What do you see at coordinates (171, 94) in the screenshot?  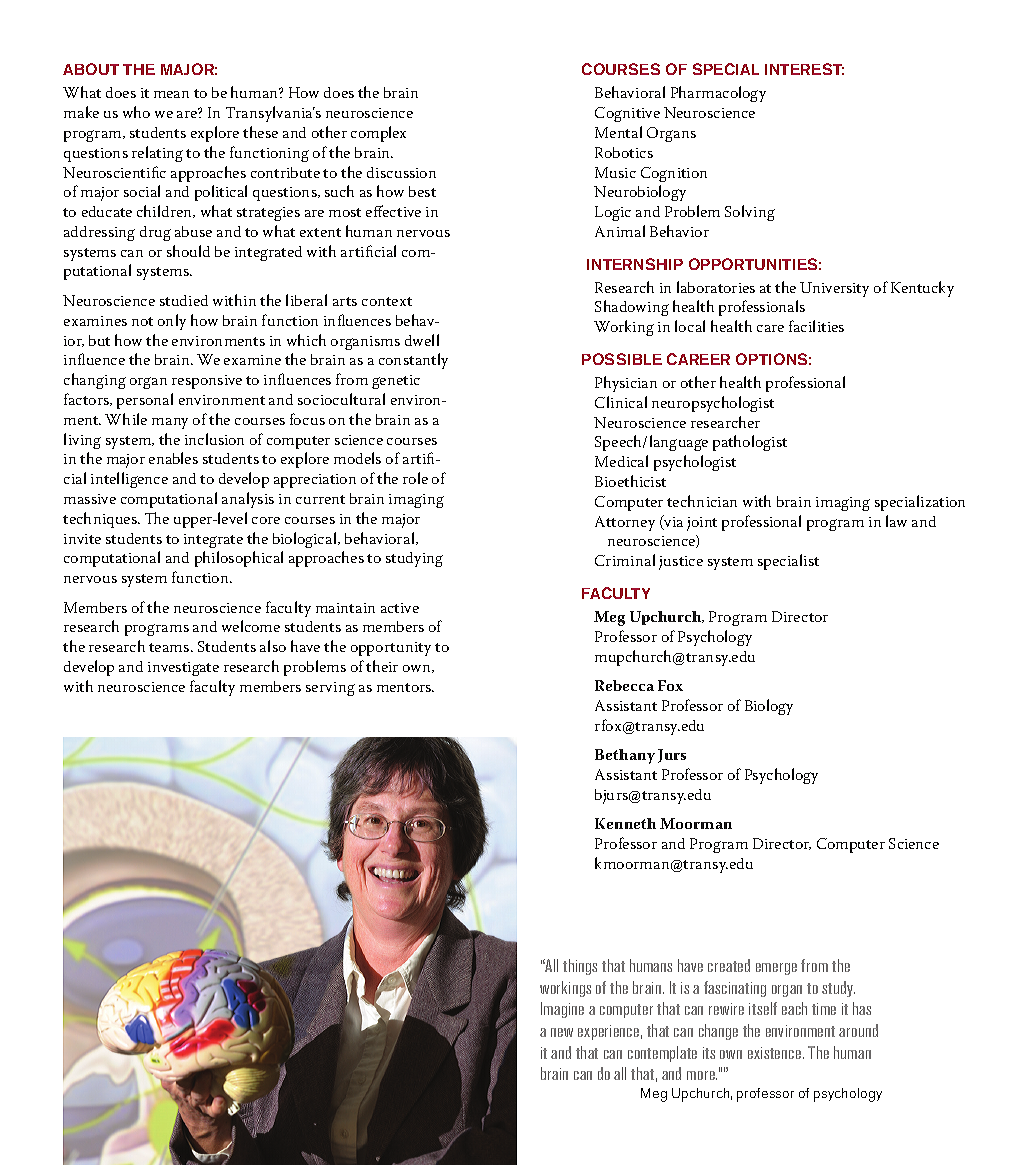 I see `mean` at bounding box center [171, 94].
